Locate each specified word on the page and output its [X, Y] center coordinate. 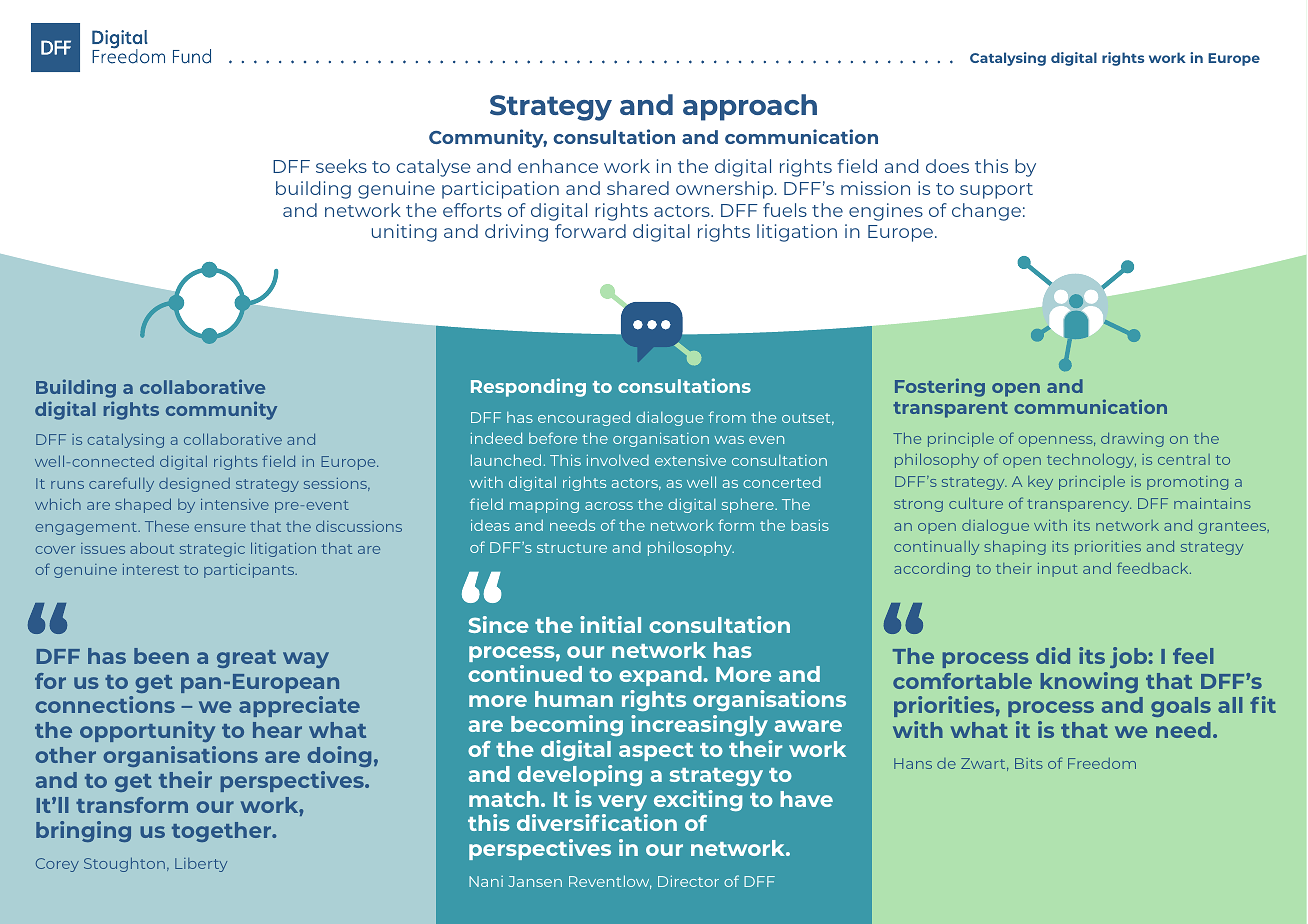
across [609, 506]
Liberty [201, 865]
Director [688, 881]
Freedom [1102, 763]
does [947, 166]
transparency [1079, 505]
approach [750, 107]
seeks [341, 166]
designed [194, 485]
